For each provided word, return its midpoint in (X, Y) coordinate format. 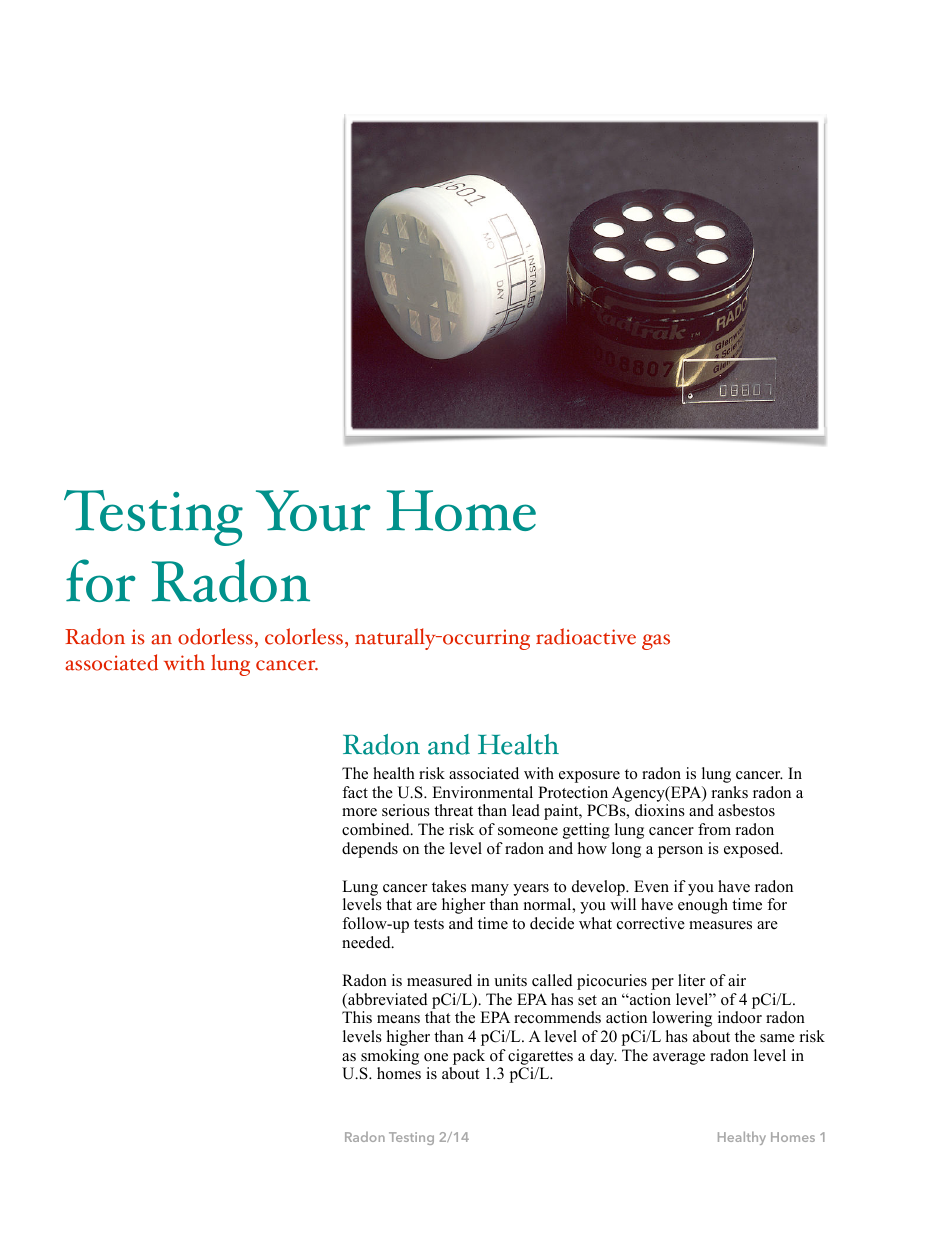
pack (469, 1057)
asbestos (746, 810)
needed (367, 942)
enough (703, 906)
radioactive (586, 636)
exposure (589, 777)
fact (355, 792)
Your (313, 510)
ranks (730, 792)
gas (656, 642)
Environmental (482, 792)
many (490, 890)
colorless (305, 636)
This (357, 1017)
